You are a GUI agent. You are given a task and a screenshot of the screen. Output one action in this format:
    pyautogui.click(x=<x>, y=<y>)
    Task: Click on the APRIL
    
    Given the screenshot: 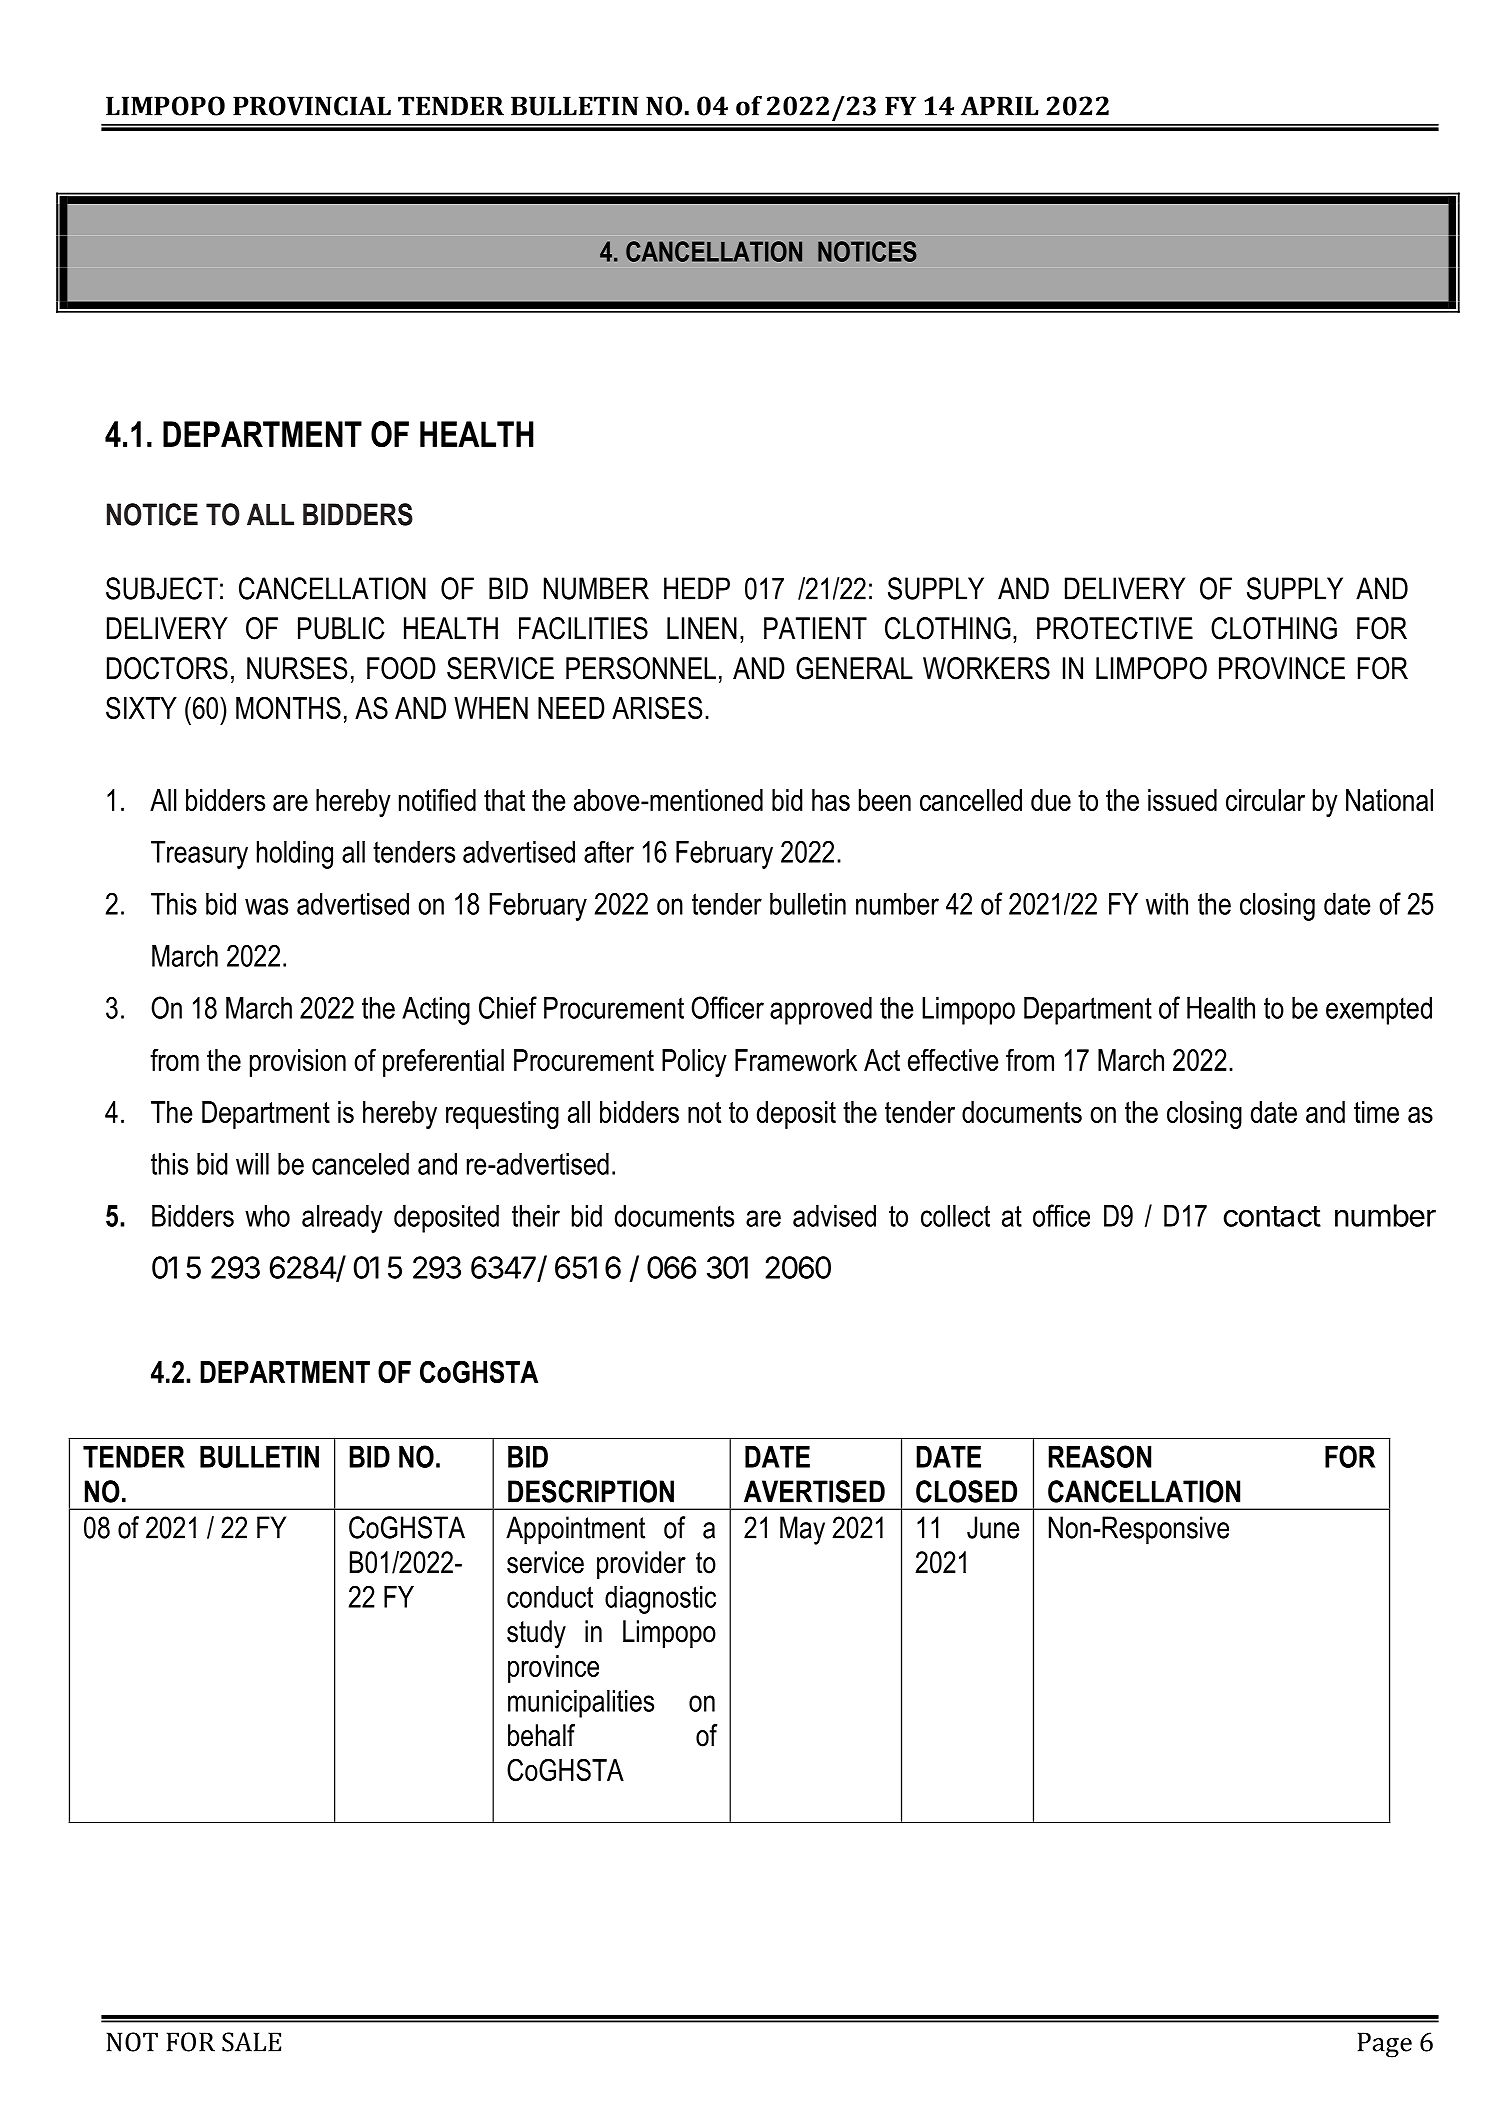 What is the action you would take?
    pyautogui.click(x=1000, y=106)
